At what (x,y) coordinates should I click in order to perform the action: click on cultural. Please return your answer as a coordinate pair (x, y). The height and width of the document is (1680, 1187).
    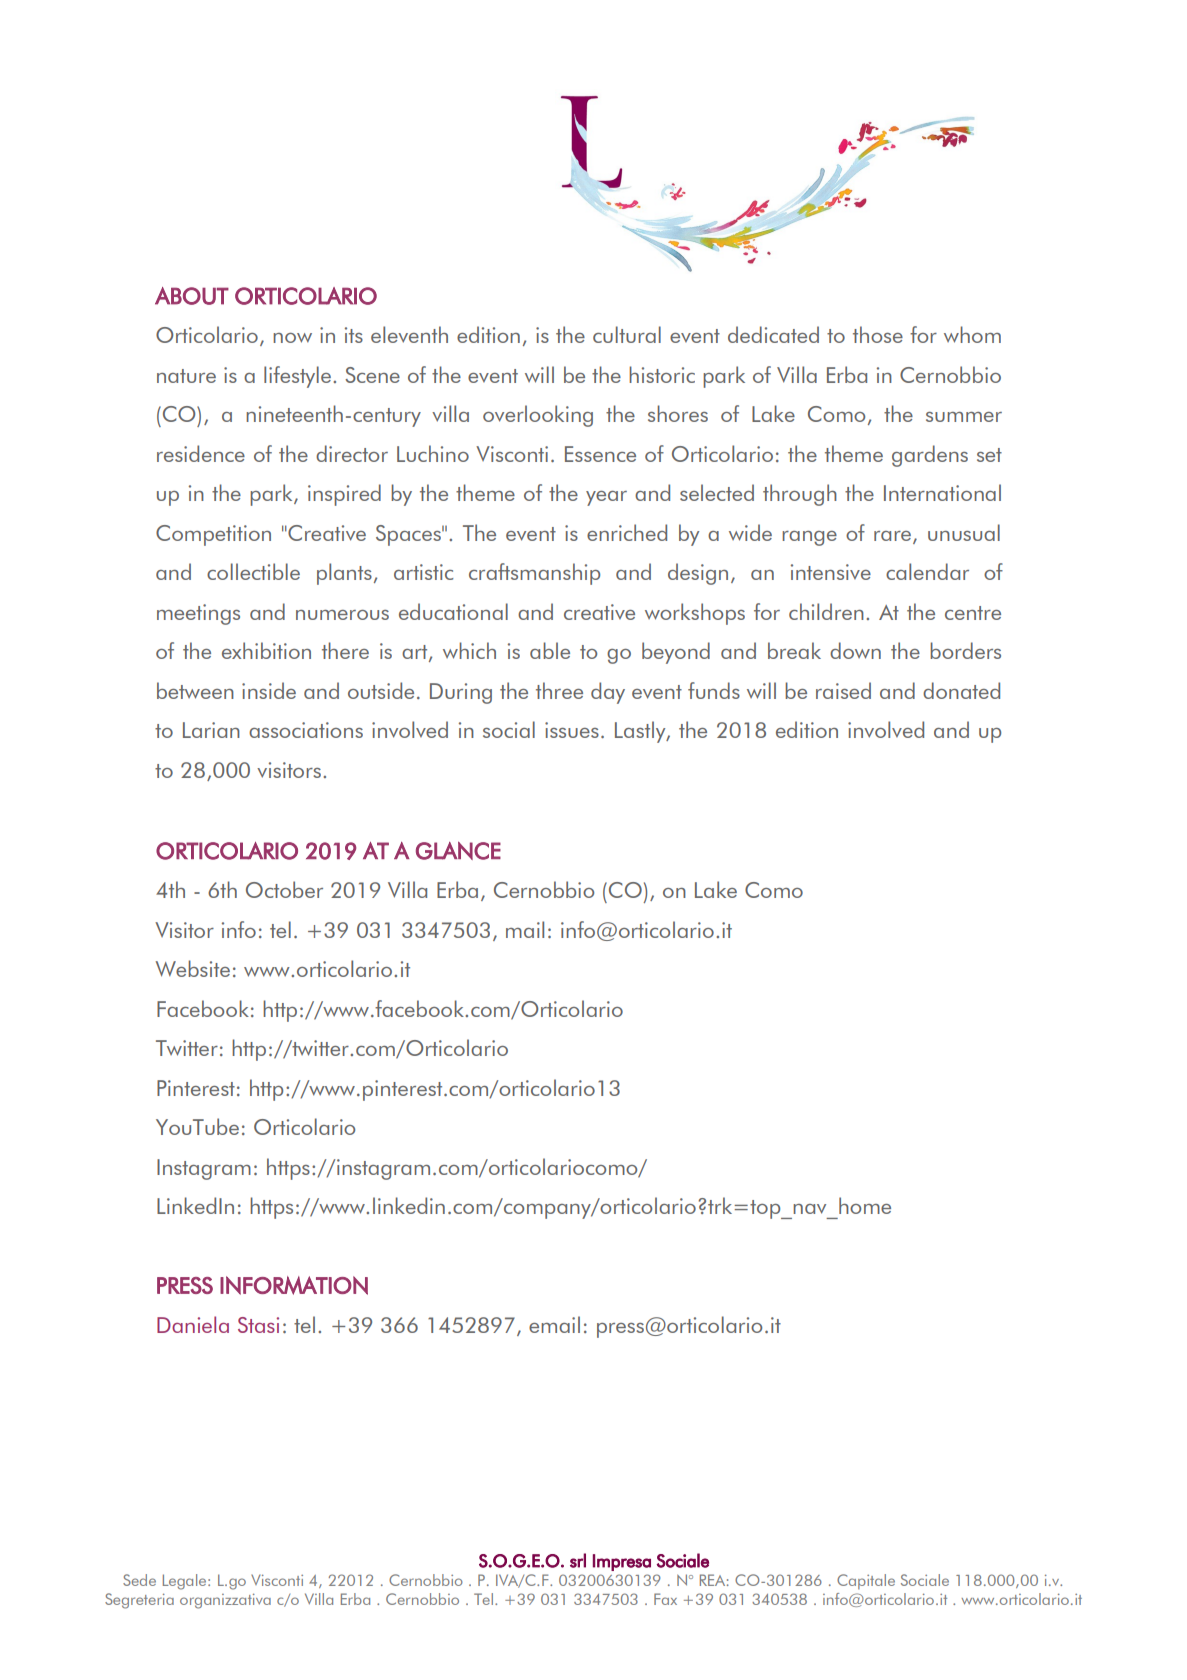
    Looking at the image, I should click on (627, 334).
